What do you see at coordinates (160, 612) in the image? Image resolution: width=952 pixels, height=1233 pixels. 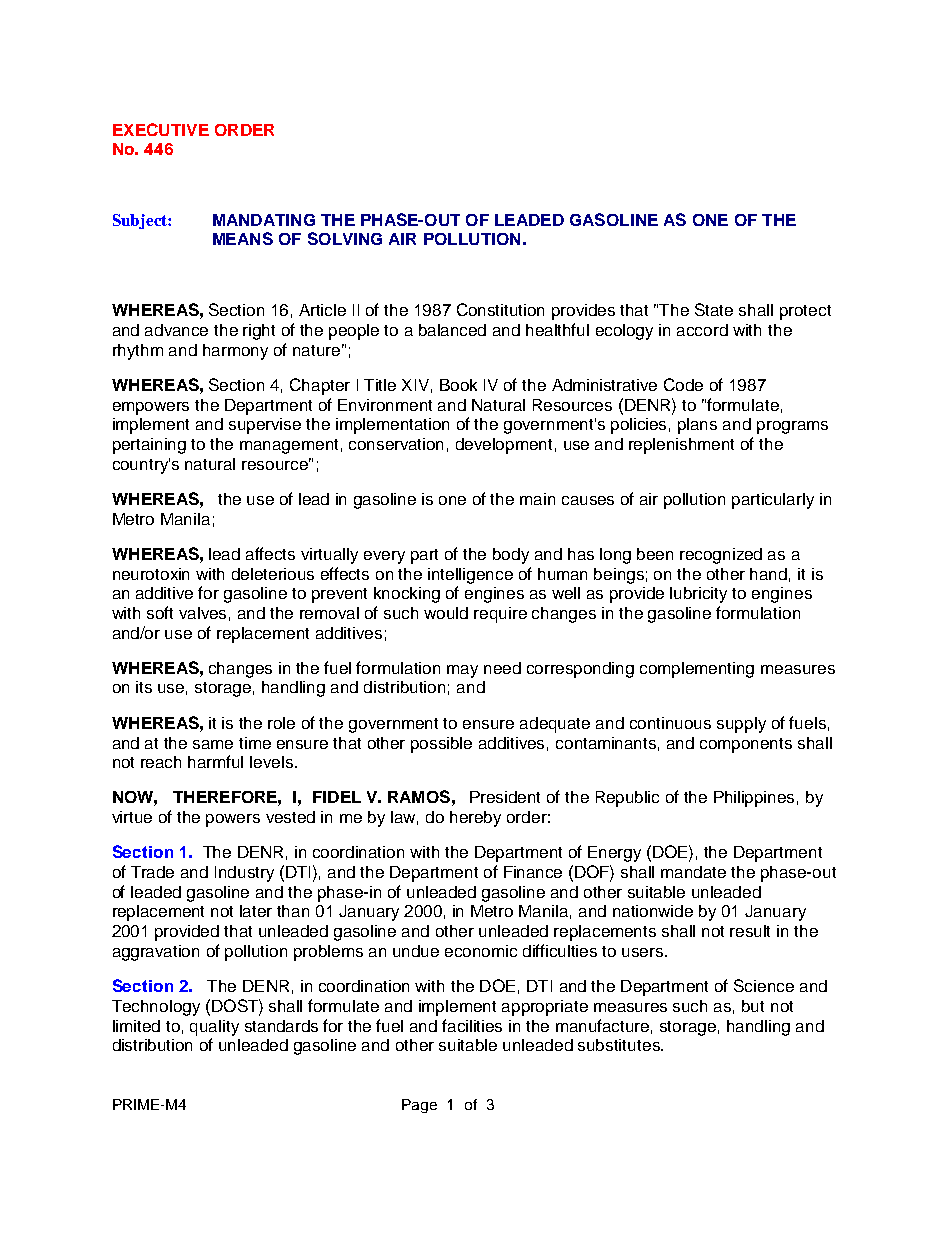 I see `soft` at bounding box center [160, 612].
